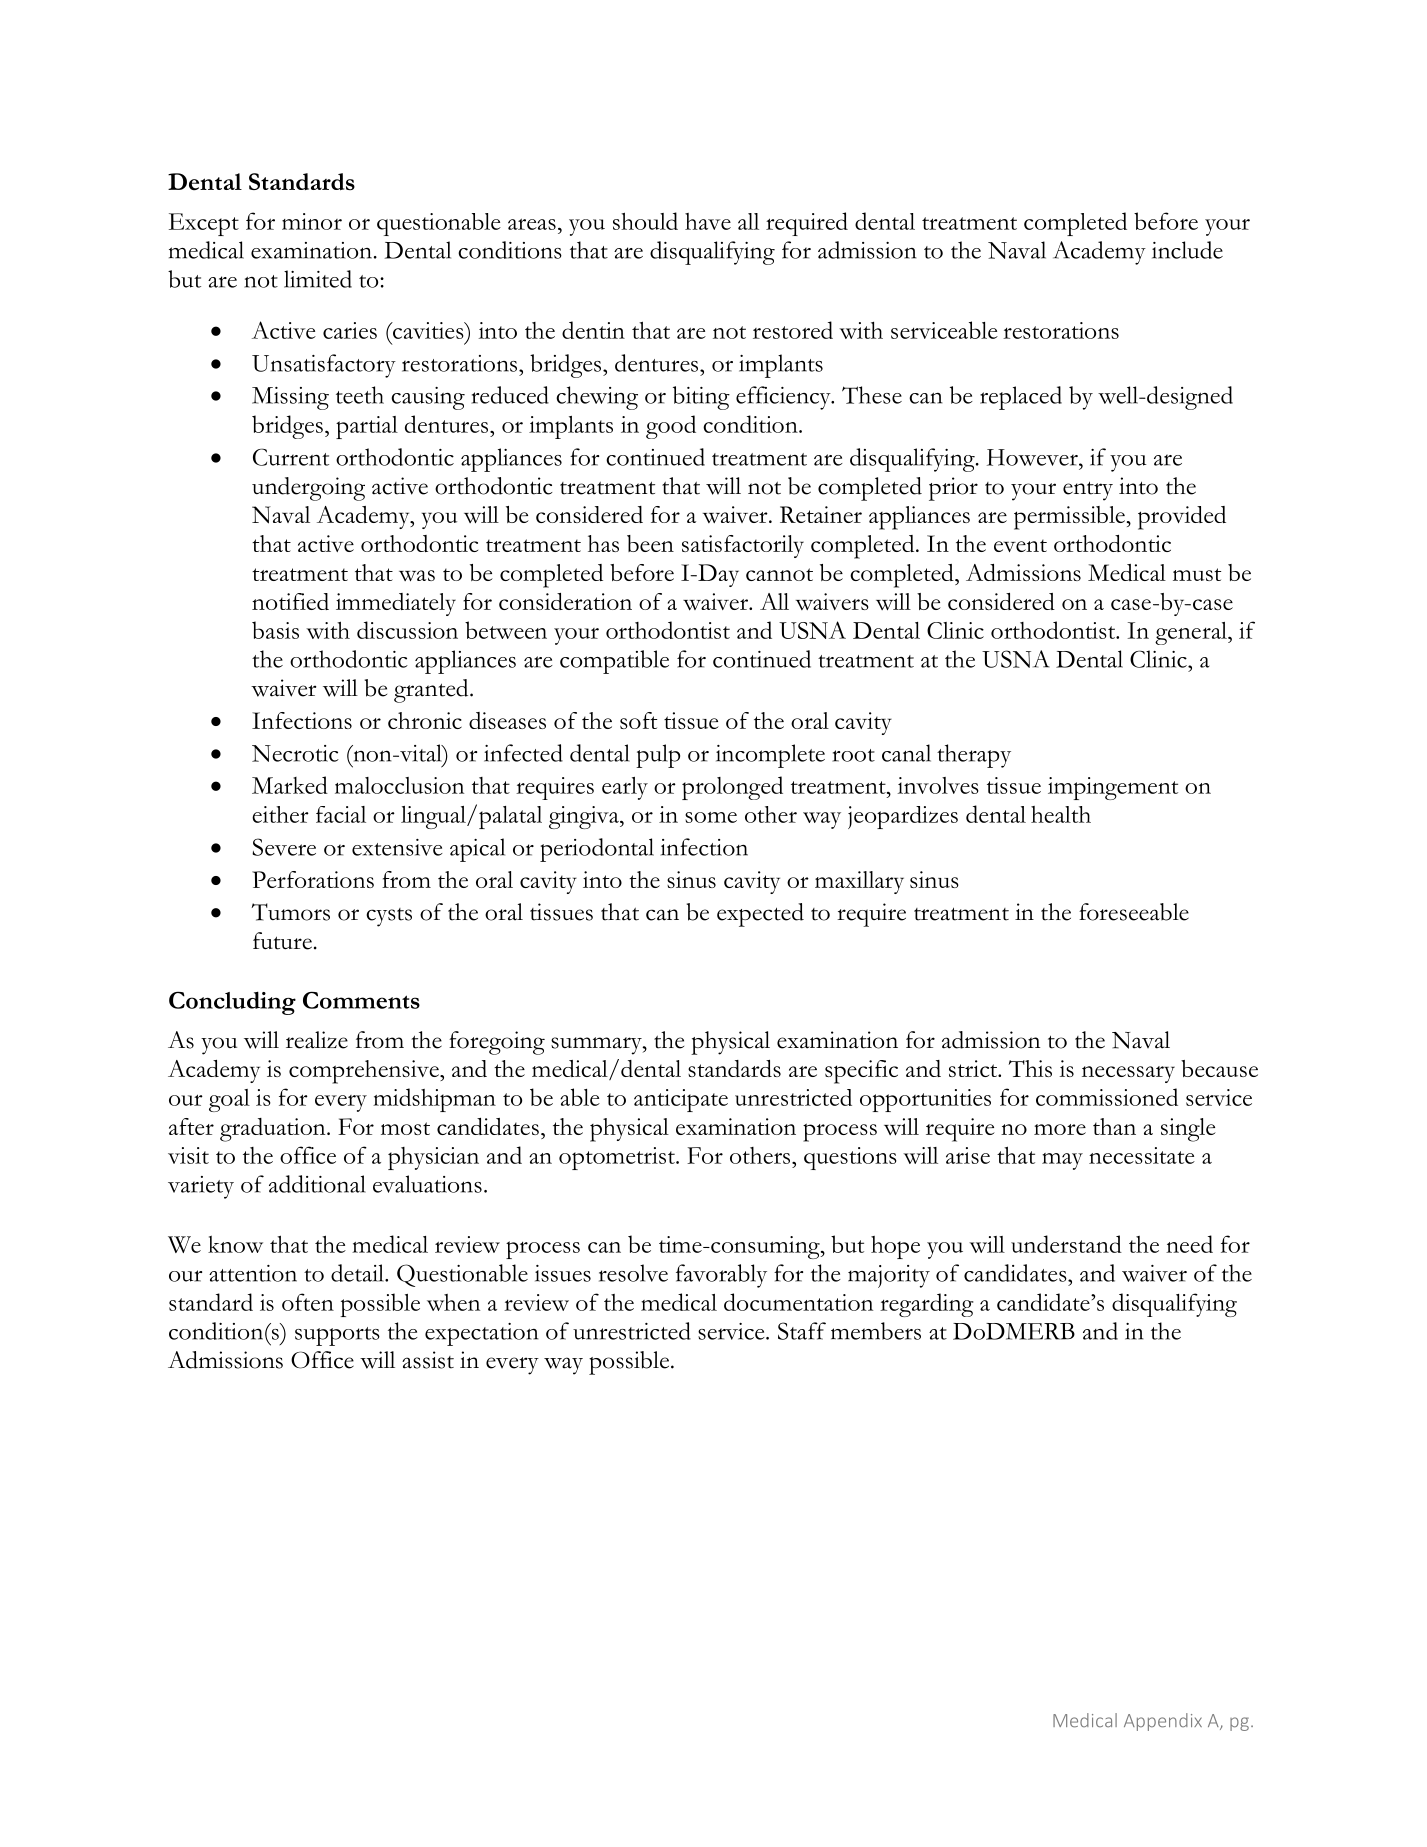 The image size is (1427, 1847). What do you see at coordinates (318, 279) in the image?
I see `limited` at bounding box center [318, 279].
